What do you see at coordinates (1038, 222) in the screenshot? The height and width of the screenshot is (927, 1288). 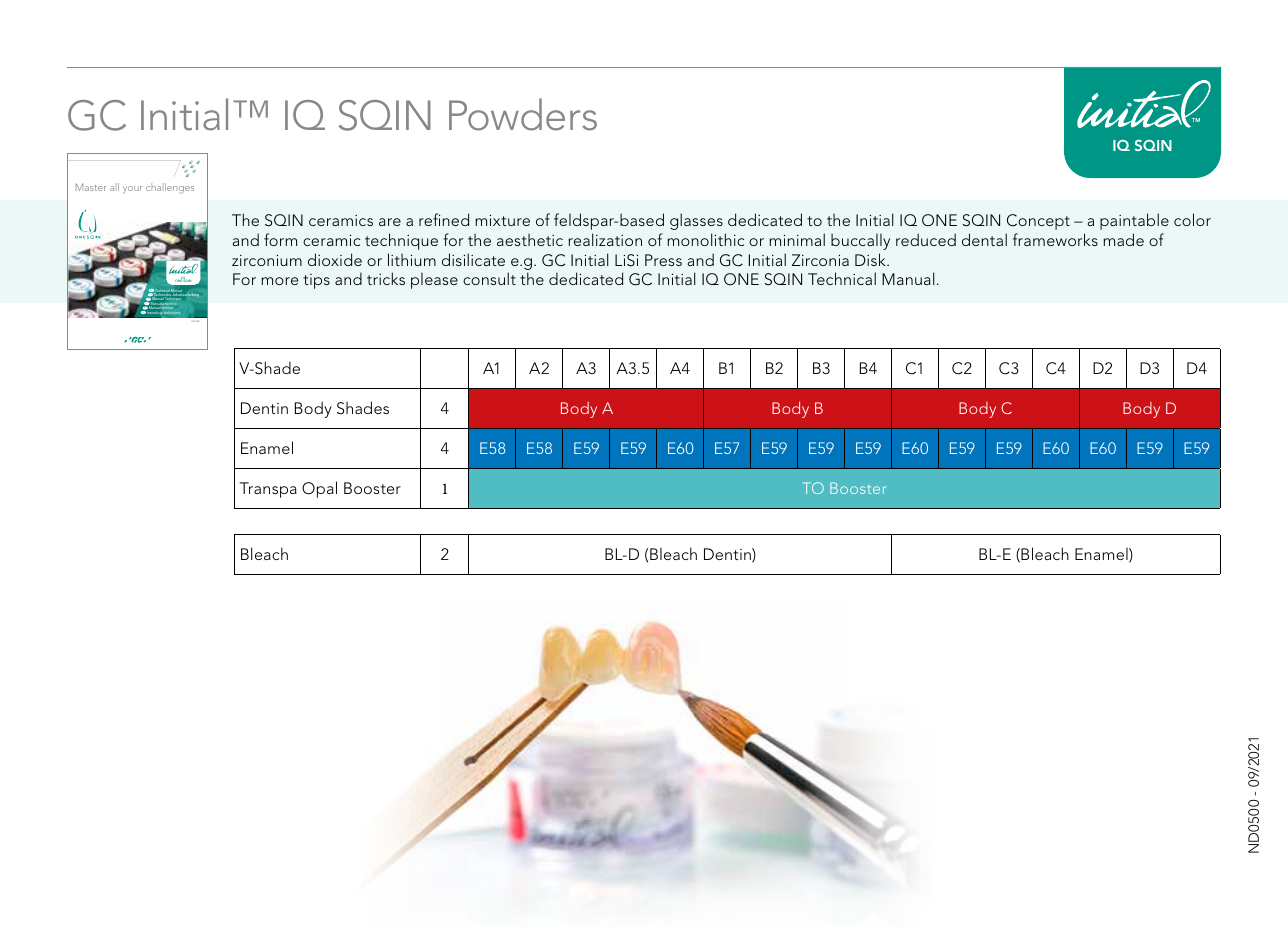 I see `Concept` at bounding box center [1038, 222].
